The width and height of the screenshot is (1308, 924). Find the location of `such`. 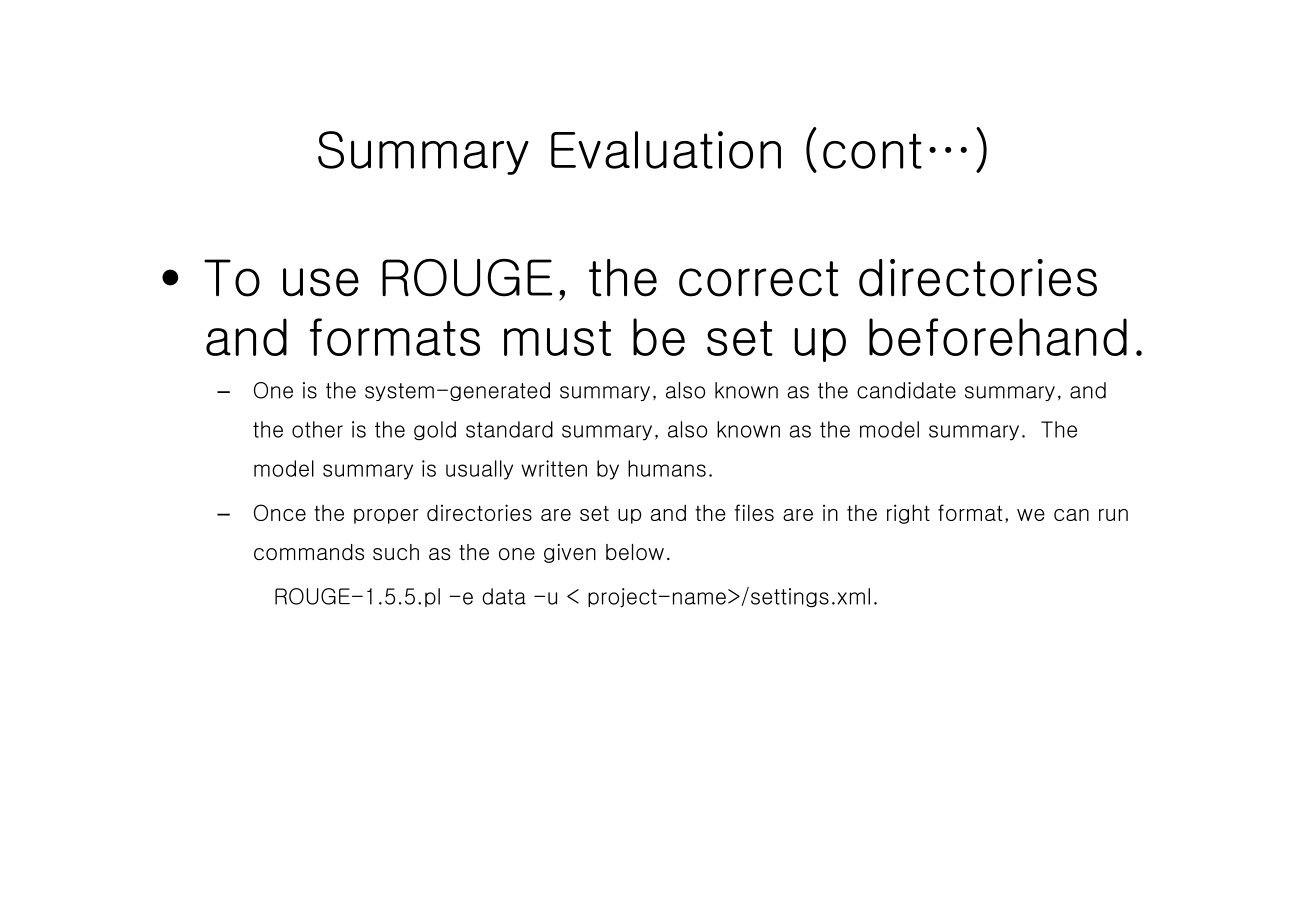

such is located at coordinates (396, 552).
